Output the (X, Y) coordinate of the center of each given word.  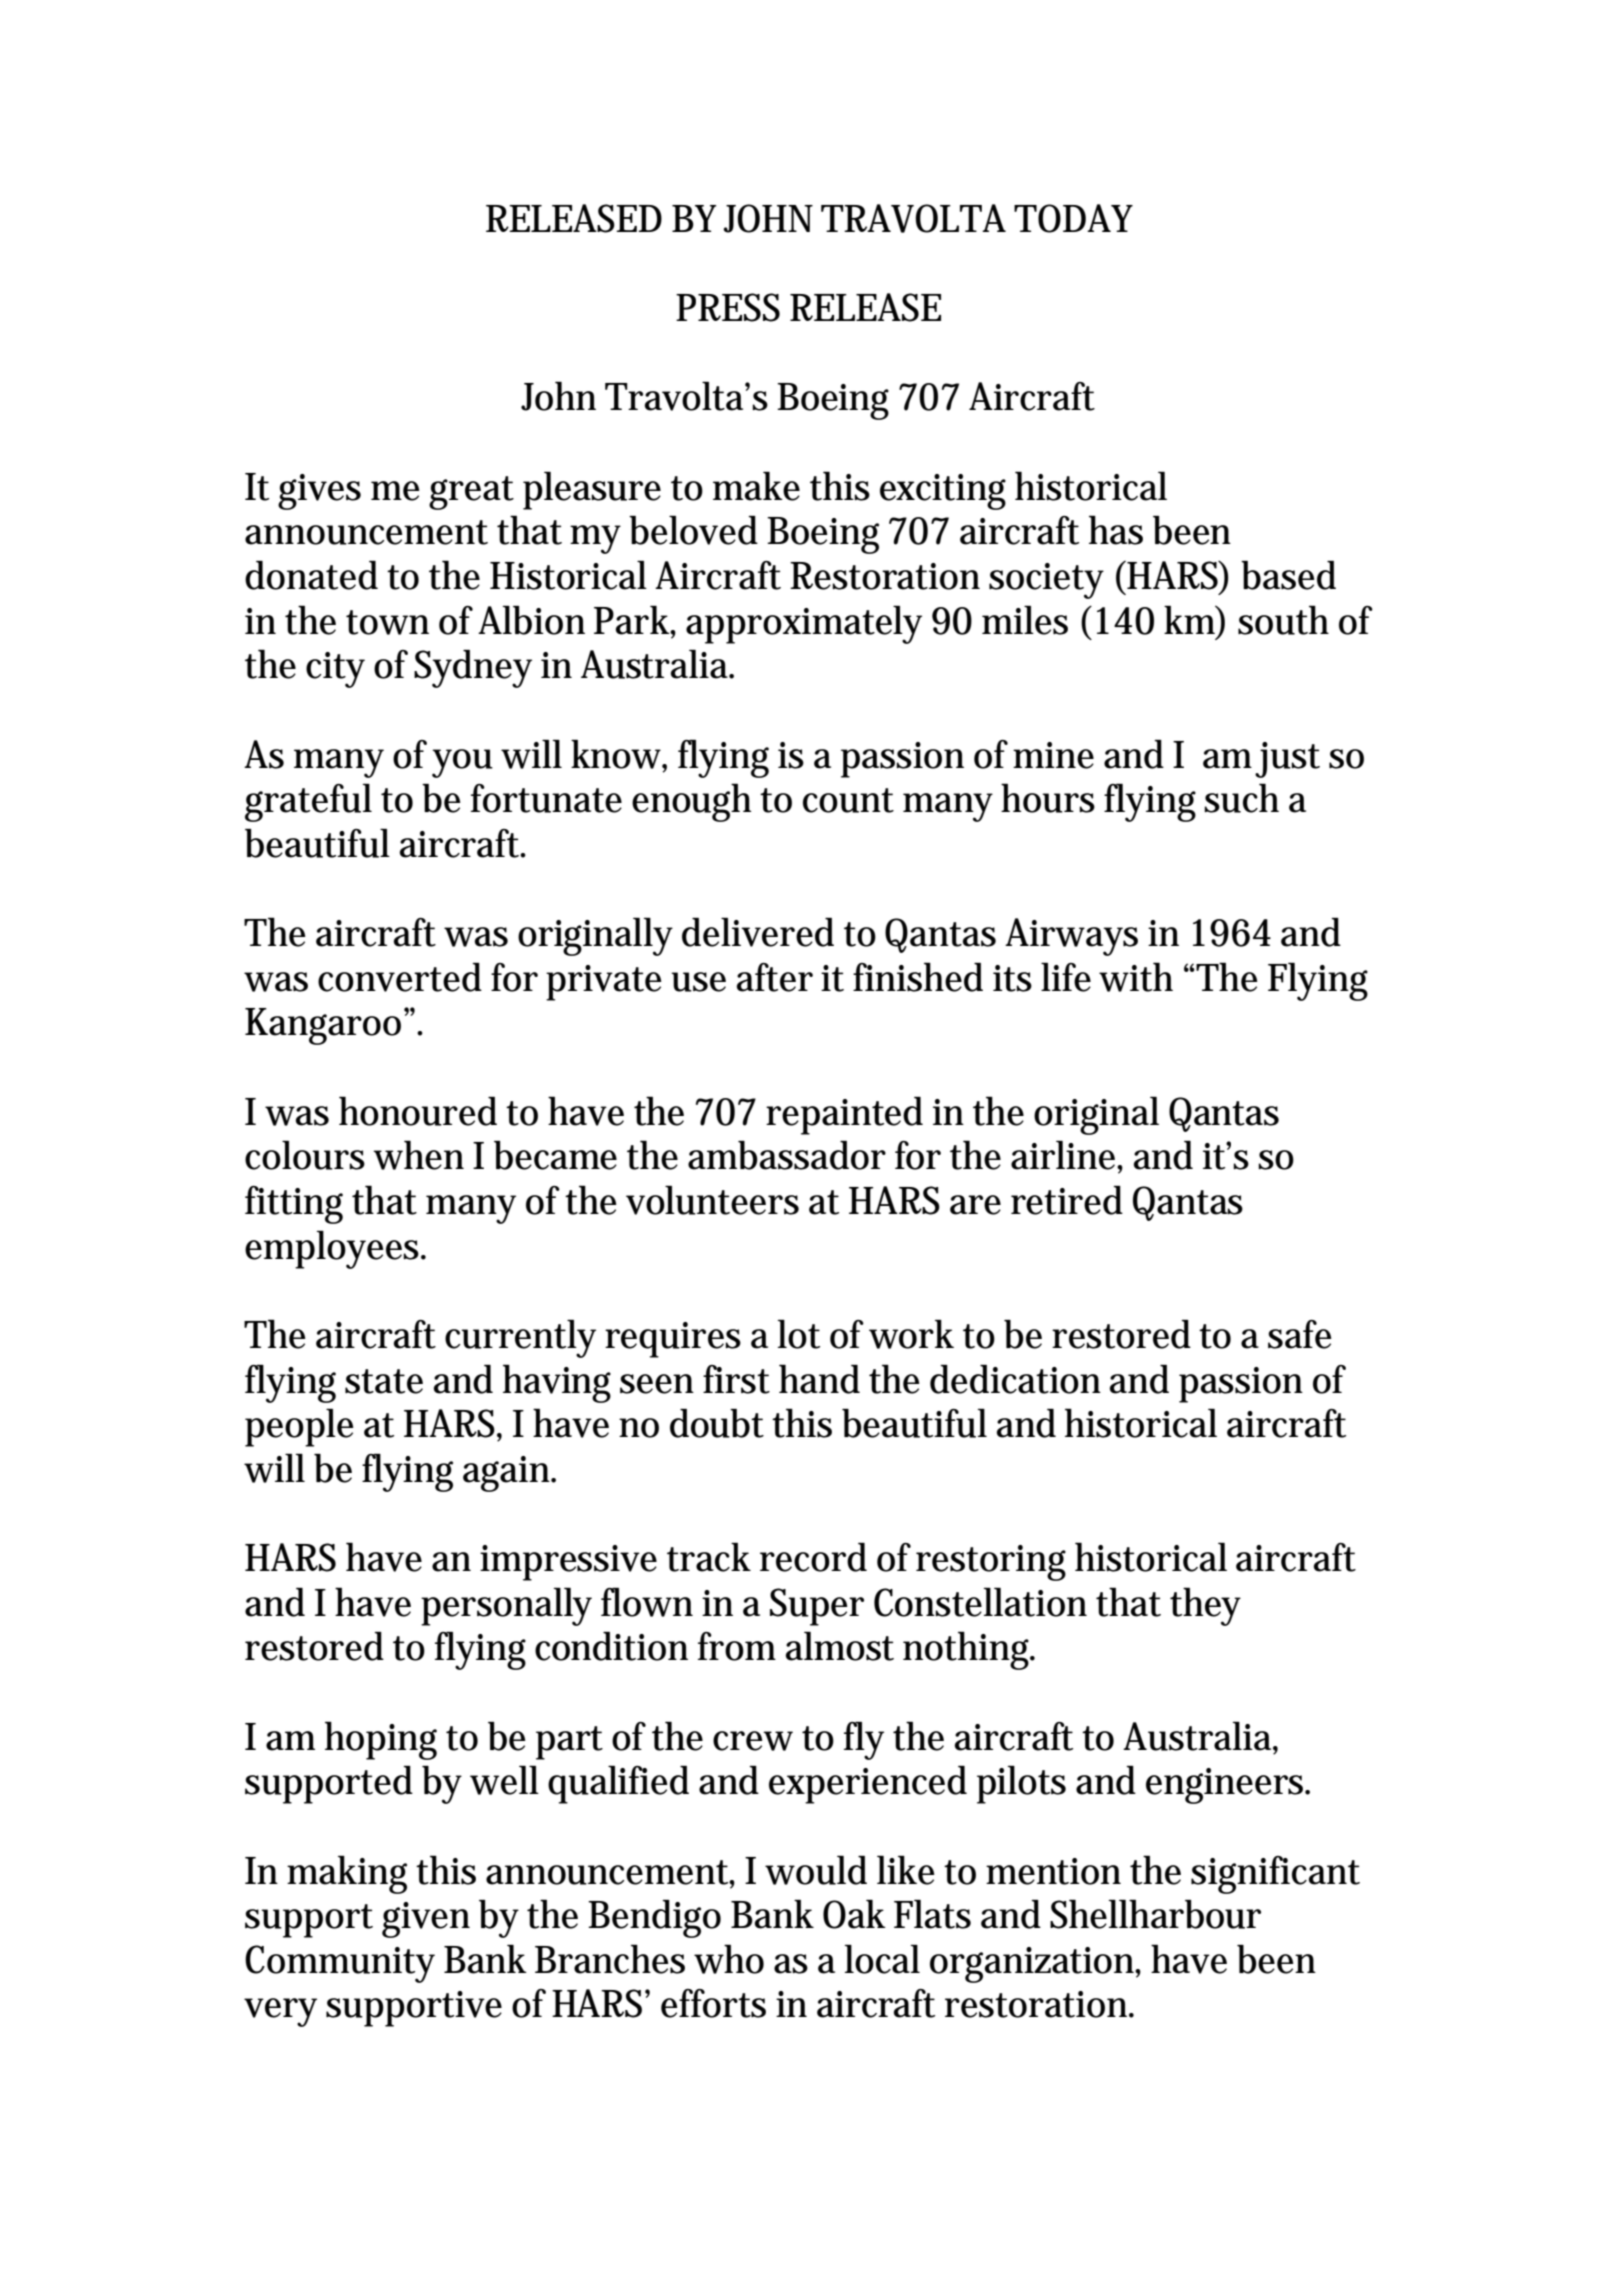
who (729, 1959)
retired (1067, 1200)
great (471, 493)
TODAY (1073, 218)
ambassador (787, 1155)
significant (1275, 1875)
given (426, 1920)
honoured (418, 1111)
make (756, 486)
